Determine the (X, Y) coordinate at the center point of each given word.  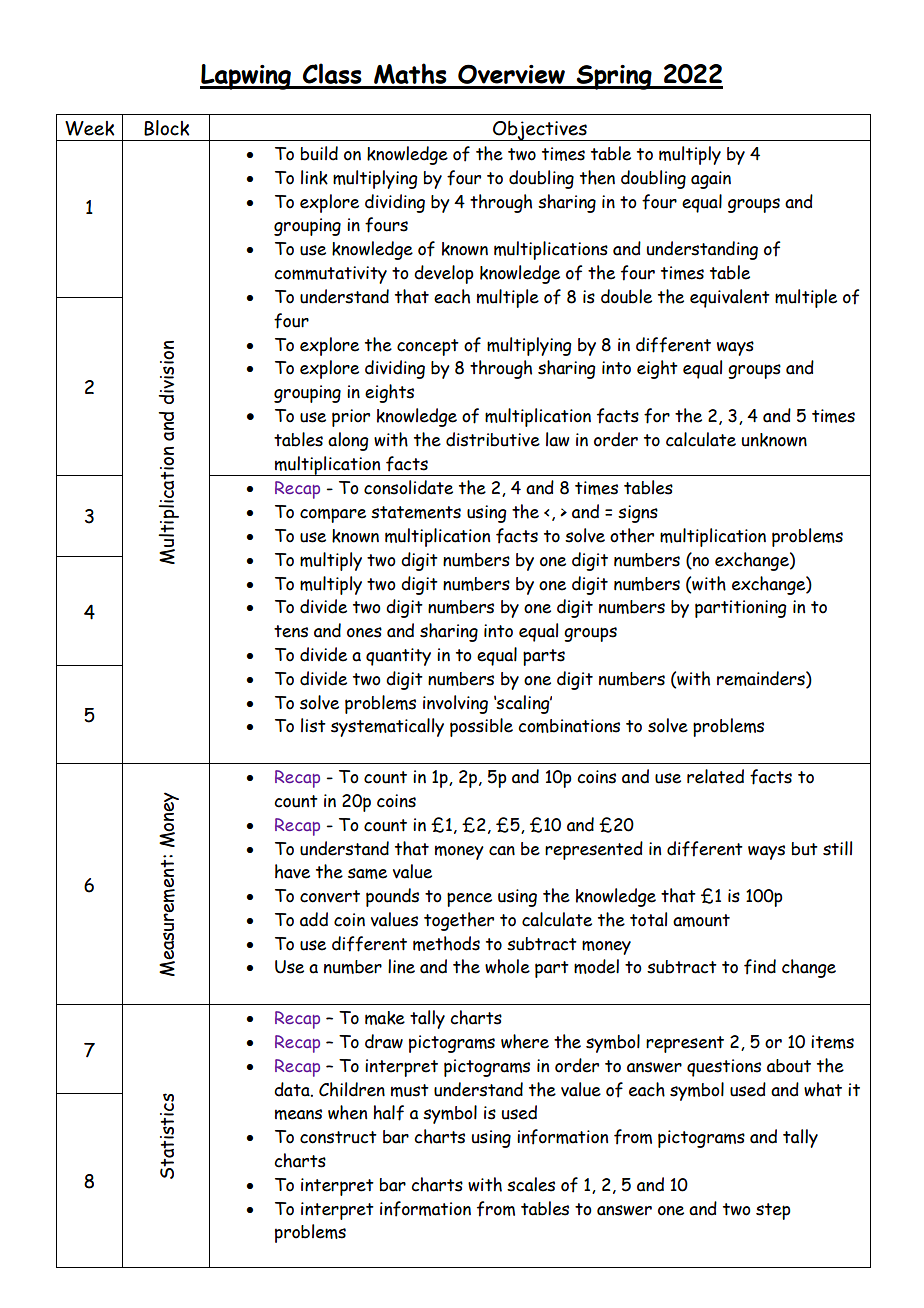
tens (291, 631)
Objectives (540, 131)
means (298, 1114)
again (711, 180)
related (715, 776)
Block (166, 128)
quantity (398, 657)
